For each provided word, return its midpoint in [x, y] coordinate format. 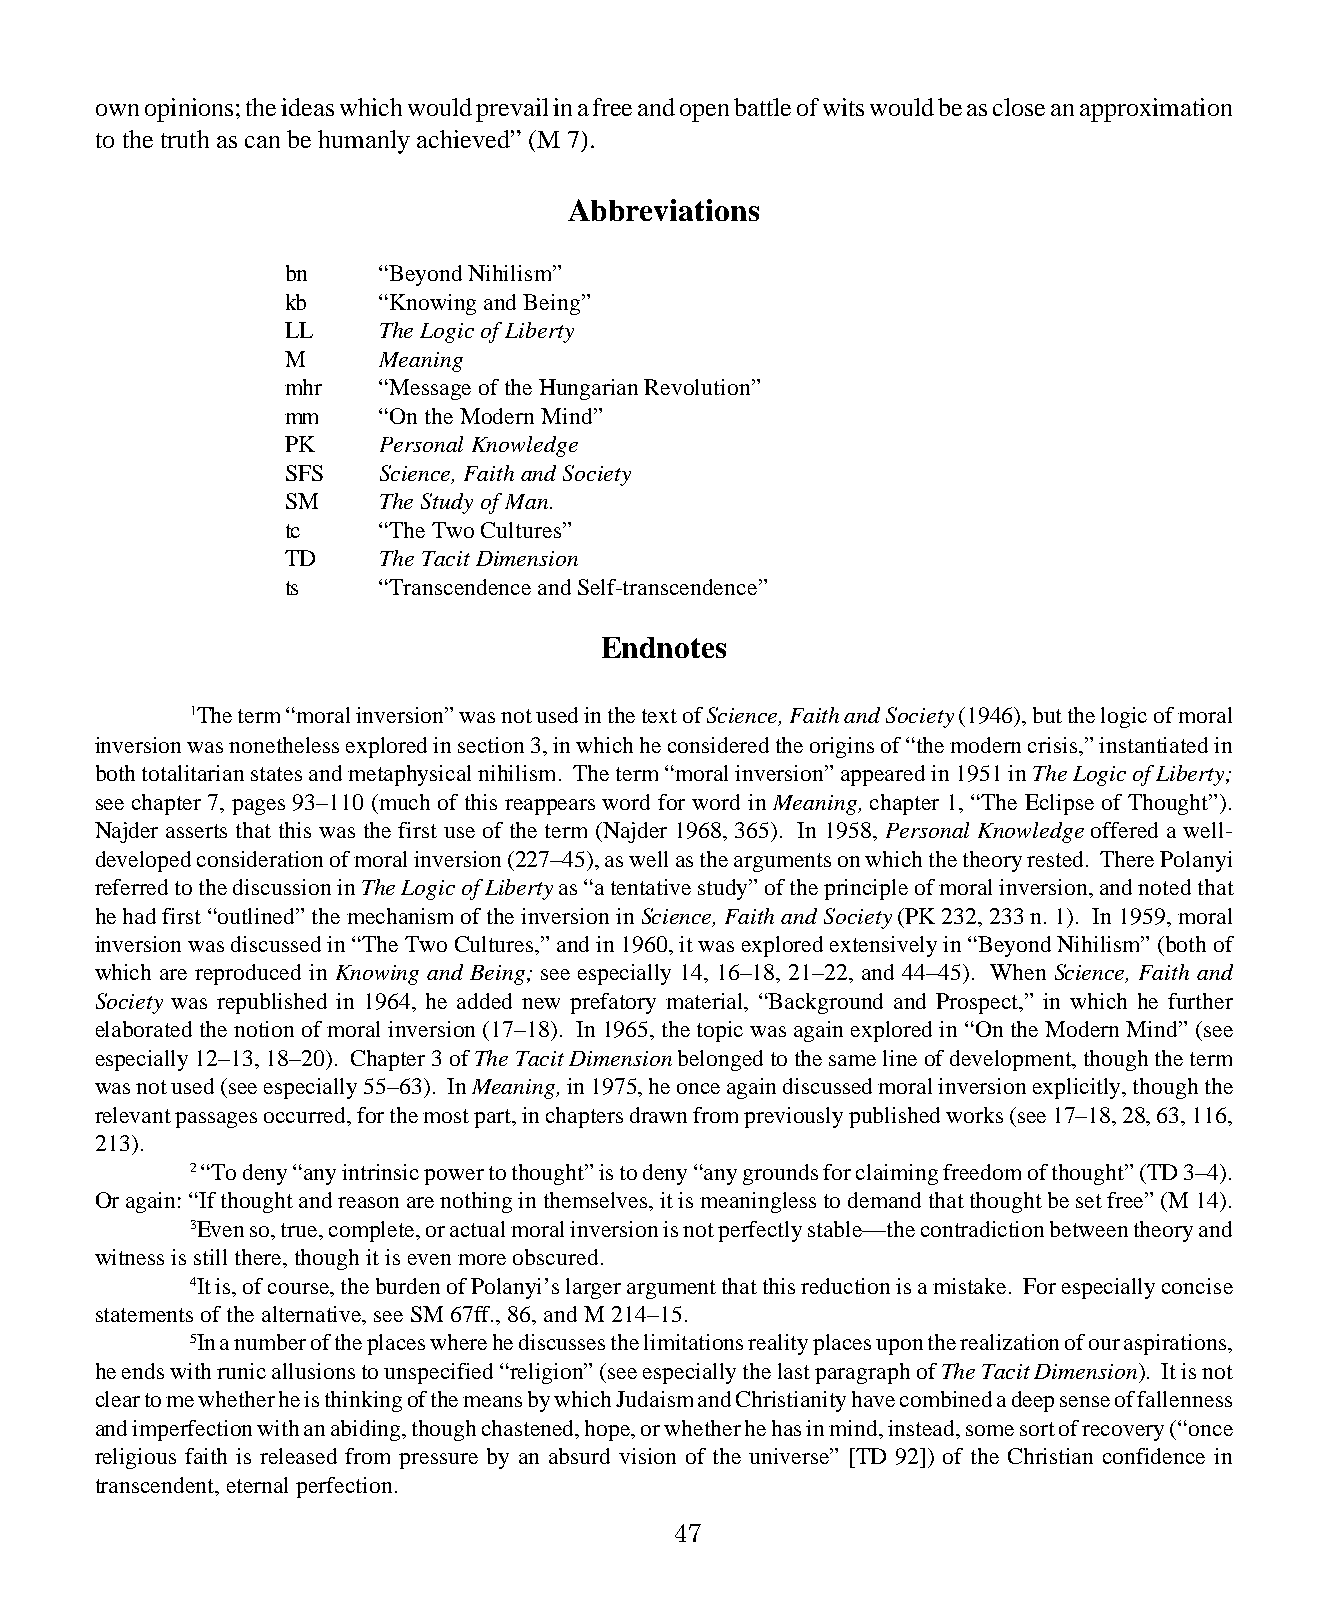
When [1018, 972]
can [262, 142]
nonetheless [284, 745]
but [1047, 715]
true [300, 1230]
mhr [303, 387]
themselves [597, 1200]
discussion [282, 887]
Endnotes [664, 647]
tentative [651, 887]
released [298, 1456]
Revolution [698, 387]
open [704, 113]
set [1089, 1201]
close [1019, 107]
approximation [1156, 110]
